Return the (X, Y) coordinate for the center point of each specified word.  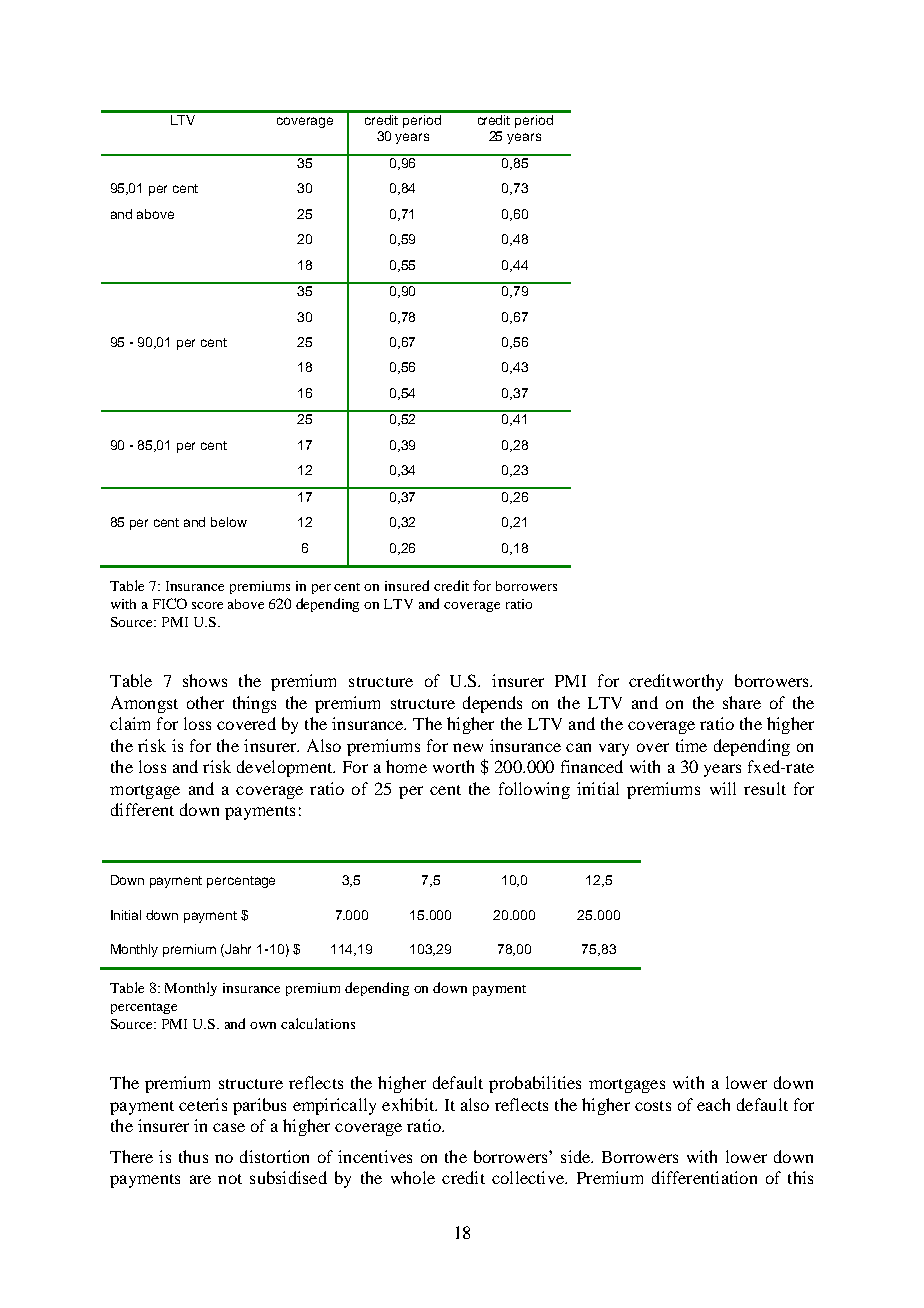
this (800, 1177)
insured (407, 585)
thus (193, 1156)
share (742, 702)
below (229, 522)
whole (413, 1177)
